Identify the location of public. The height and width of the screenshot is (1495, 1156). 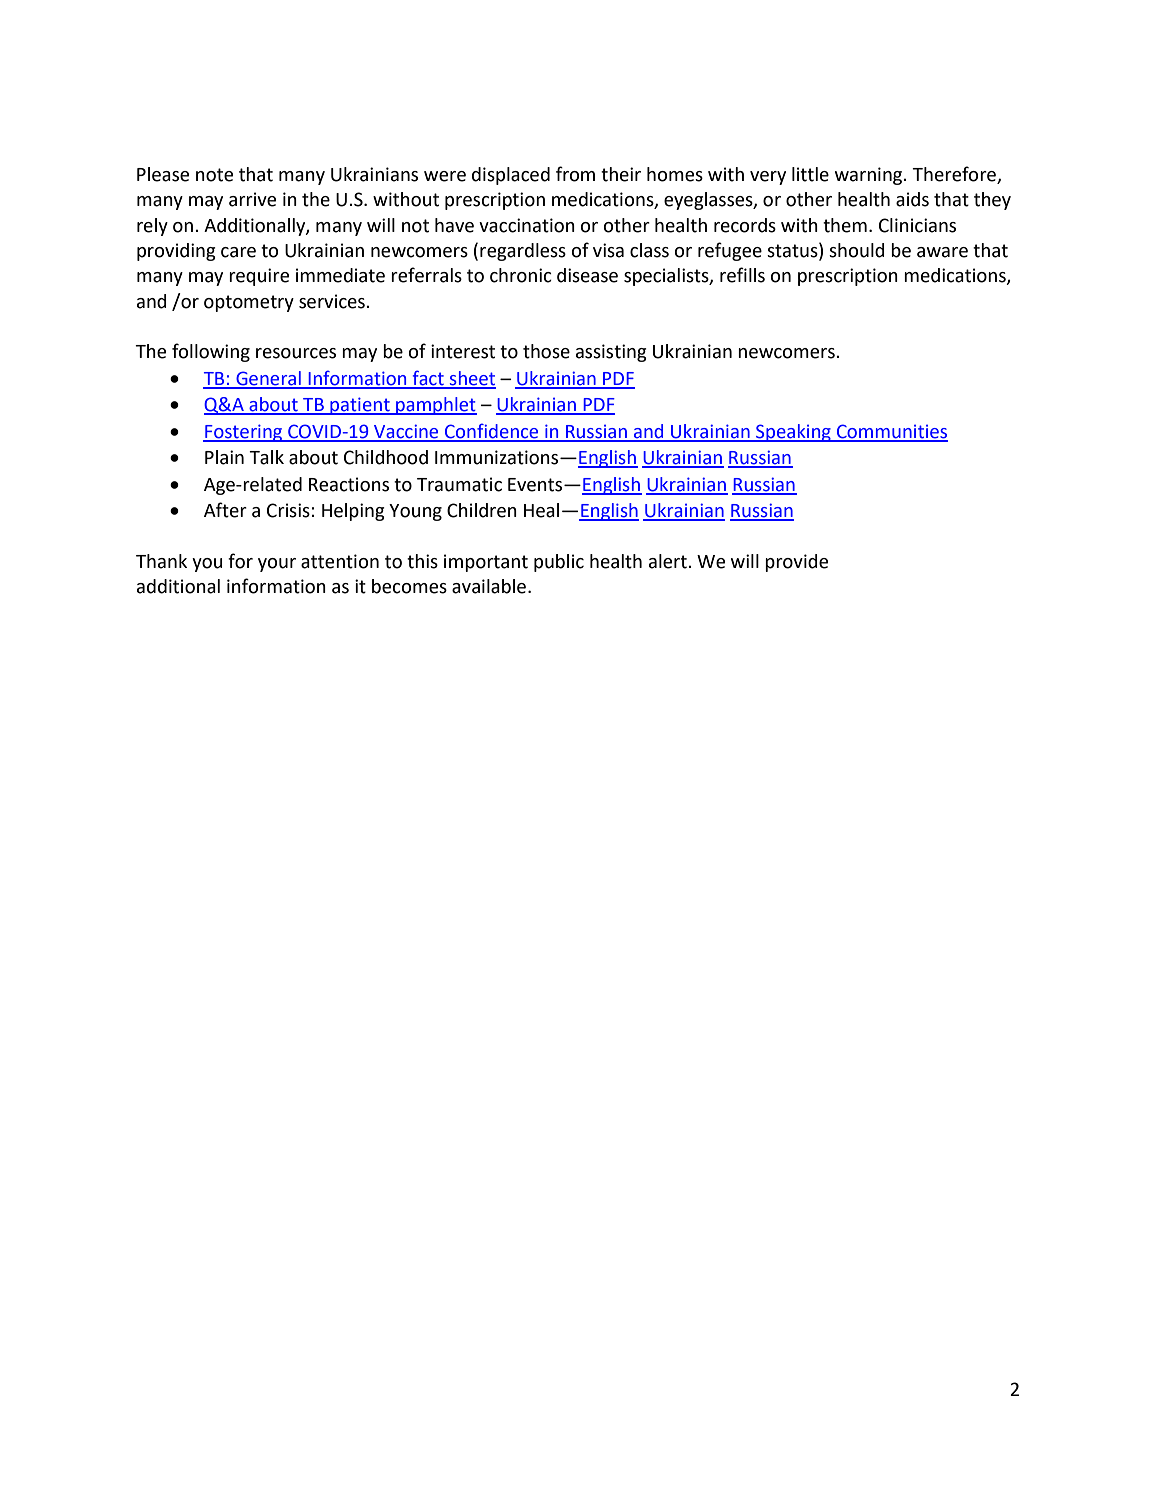
(559, 563).
